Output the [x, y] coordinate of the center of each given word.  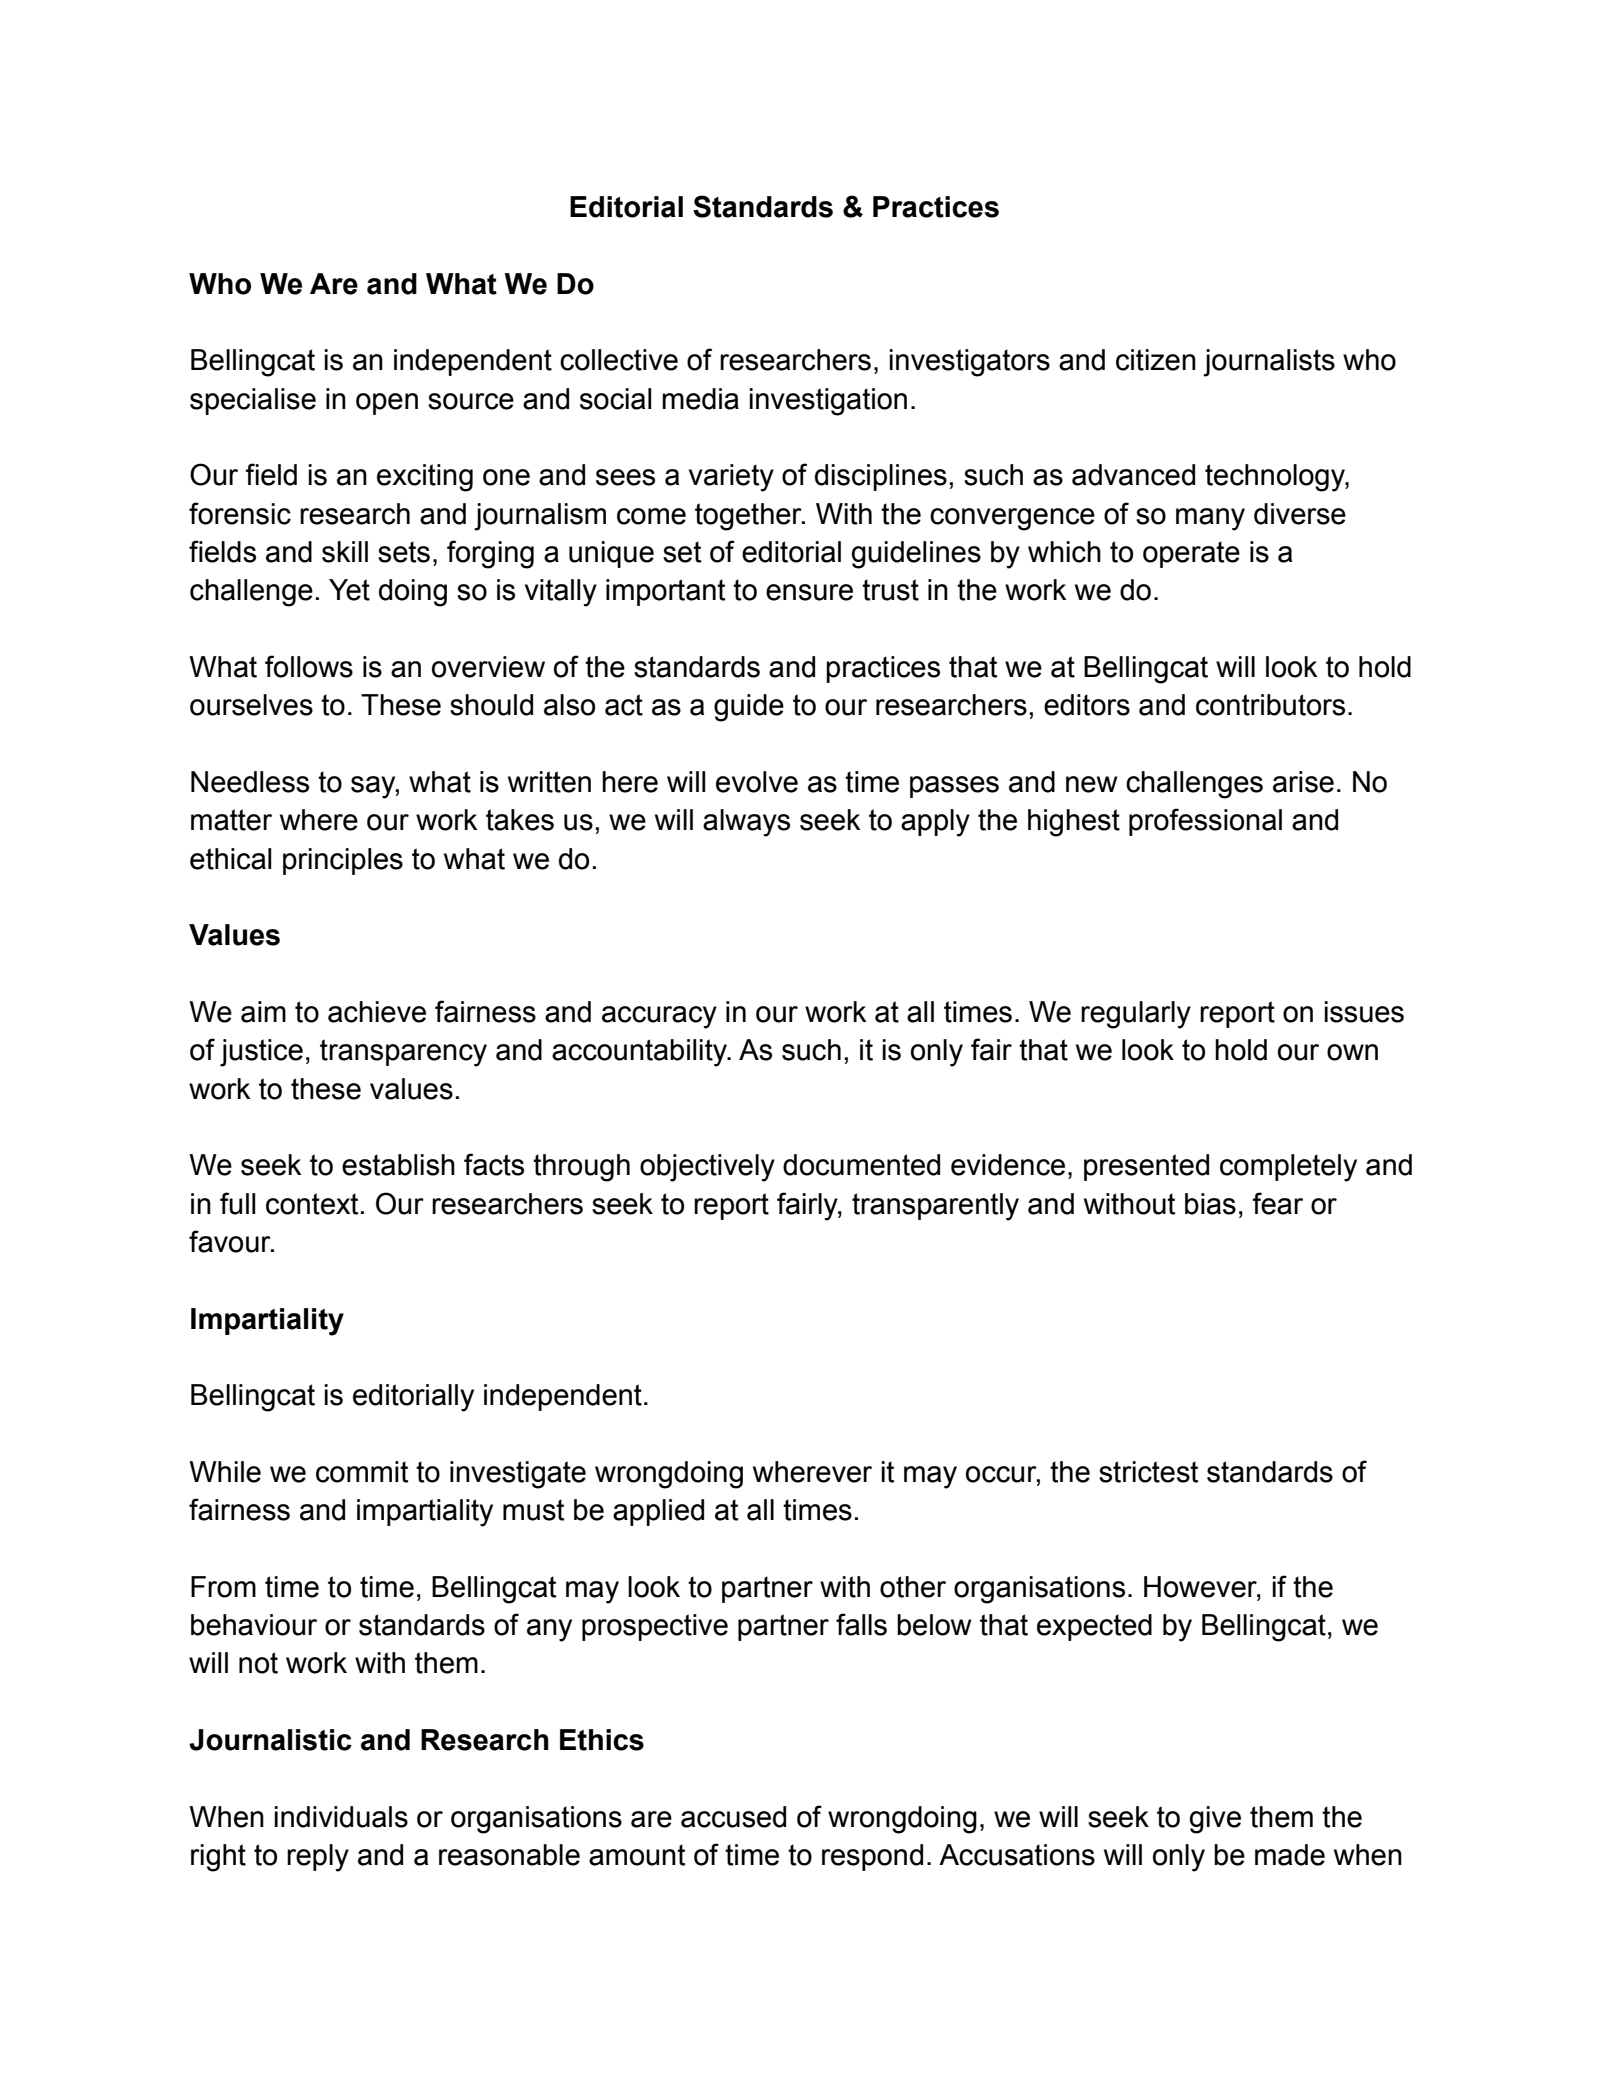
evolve [757, 782]
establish [398, 1165]
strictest [1148, 1472]
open [387, 404]
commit [362, 1472]
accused [733, 1817]
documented [861, 1165]
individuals [341, 1817]
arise [1303, 782]
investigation [828, 402]
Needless [250, 782]
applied [658, 1512]
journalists [1269, 363]
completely [1288, 1168]
